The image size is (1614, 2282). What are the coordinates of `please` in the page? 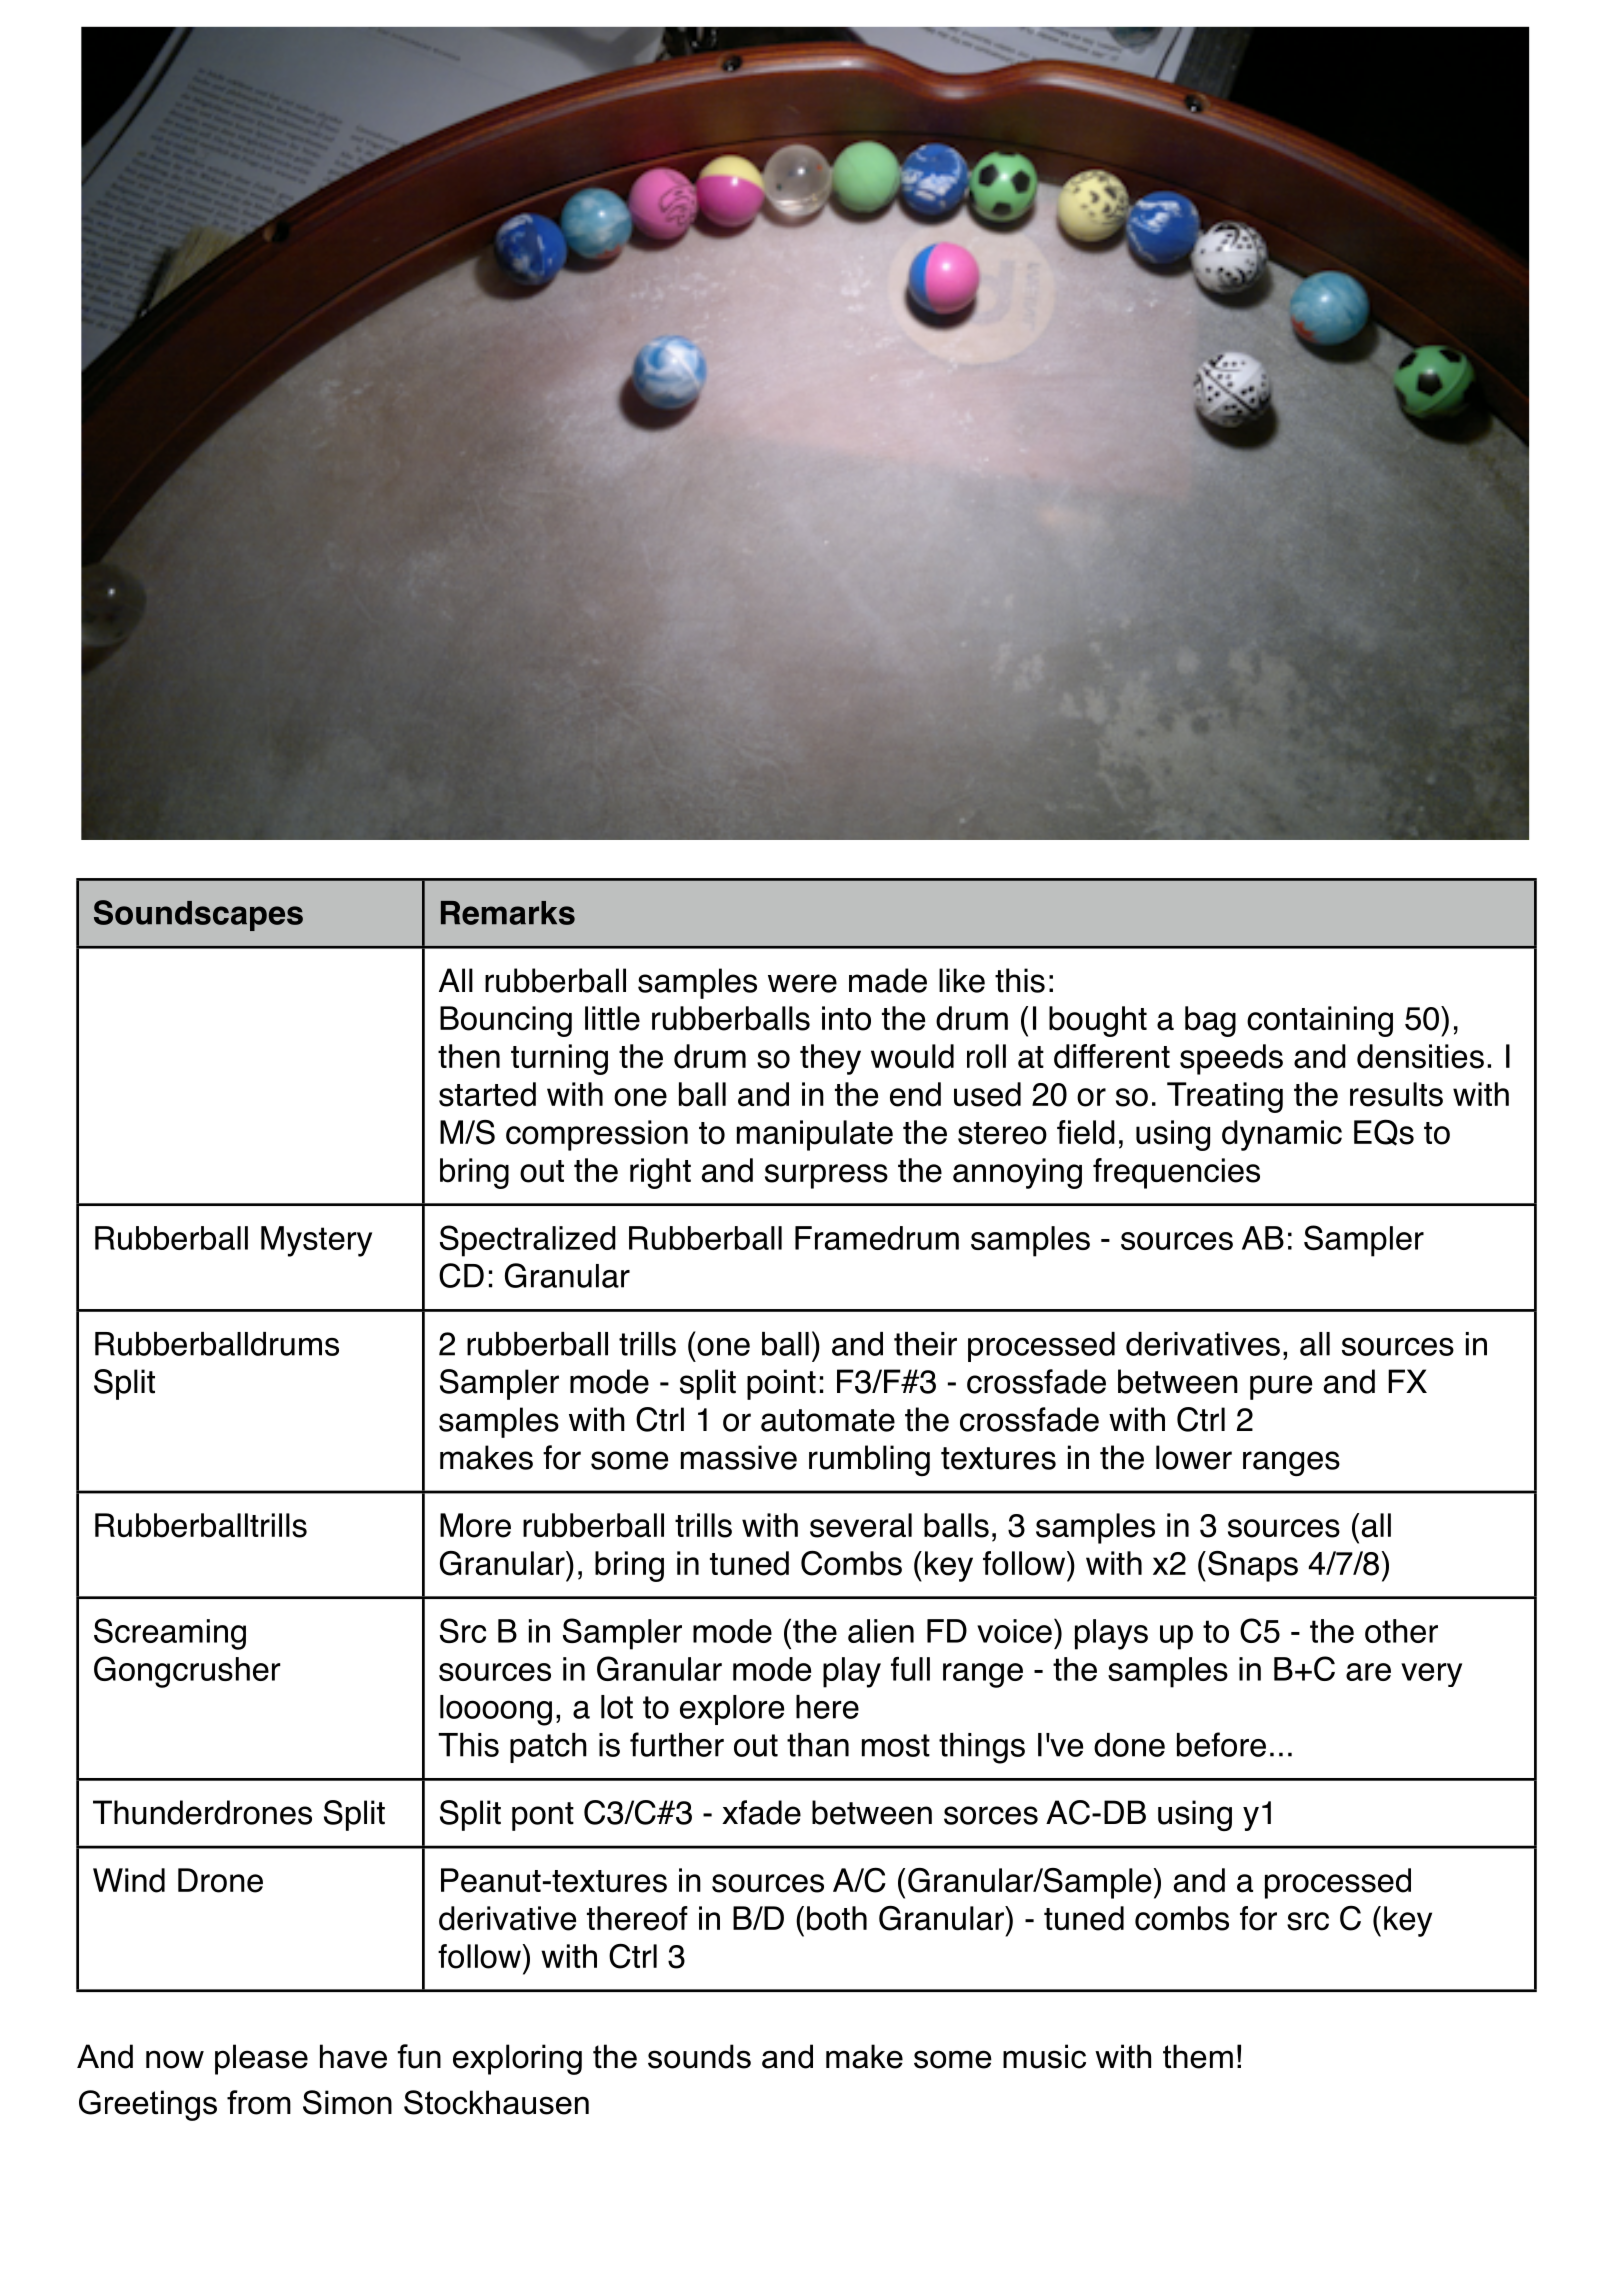 It's located at (261, 2059).
